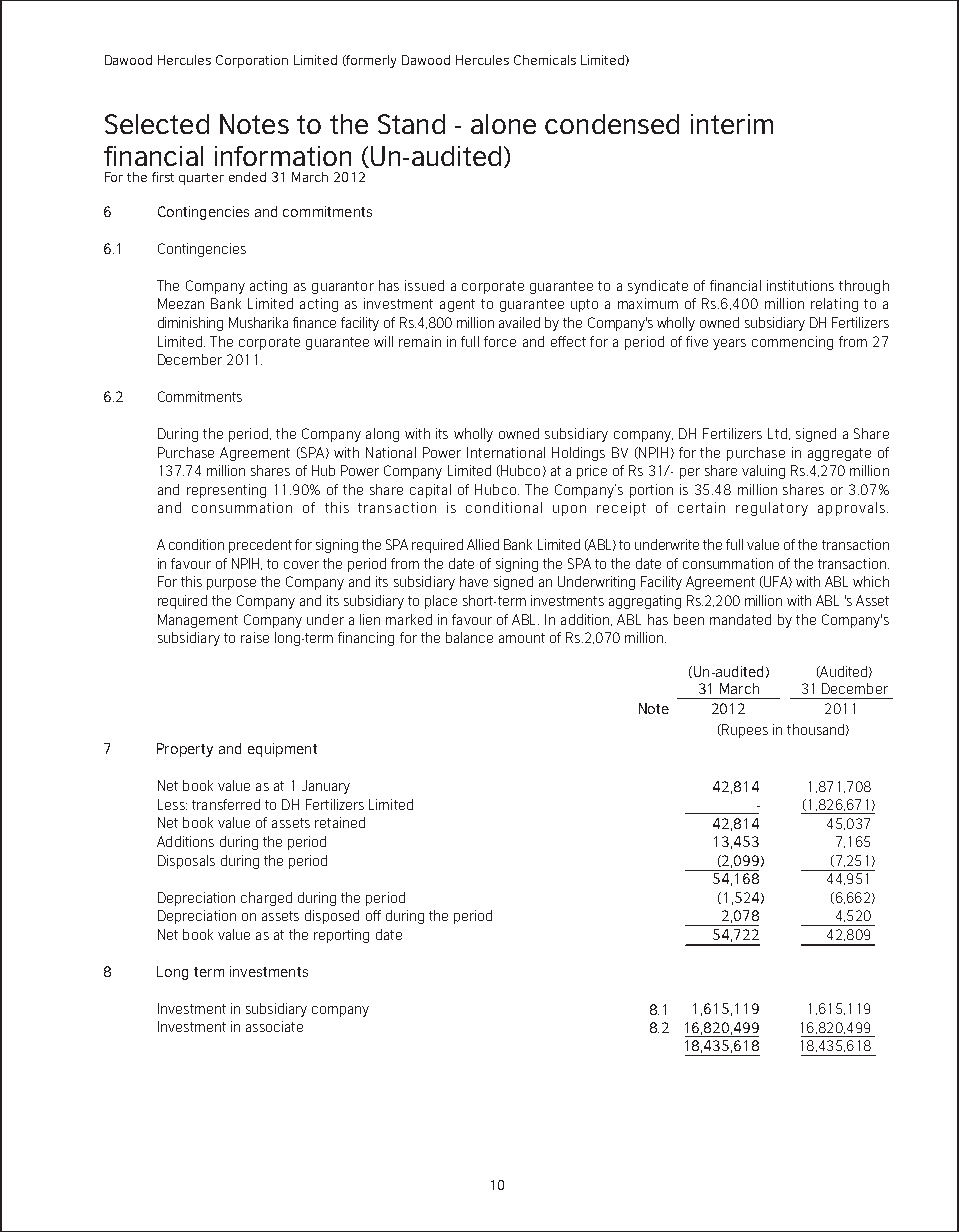 Image resolution: width=959 pixels, height=1232 pixels. Describe the element at coordinates (457, 305) in the screenshot. I see `agent` at that location.
